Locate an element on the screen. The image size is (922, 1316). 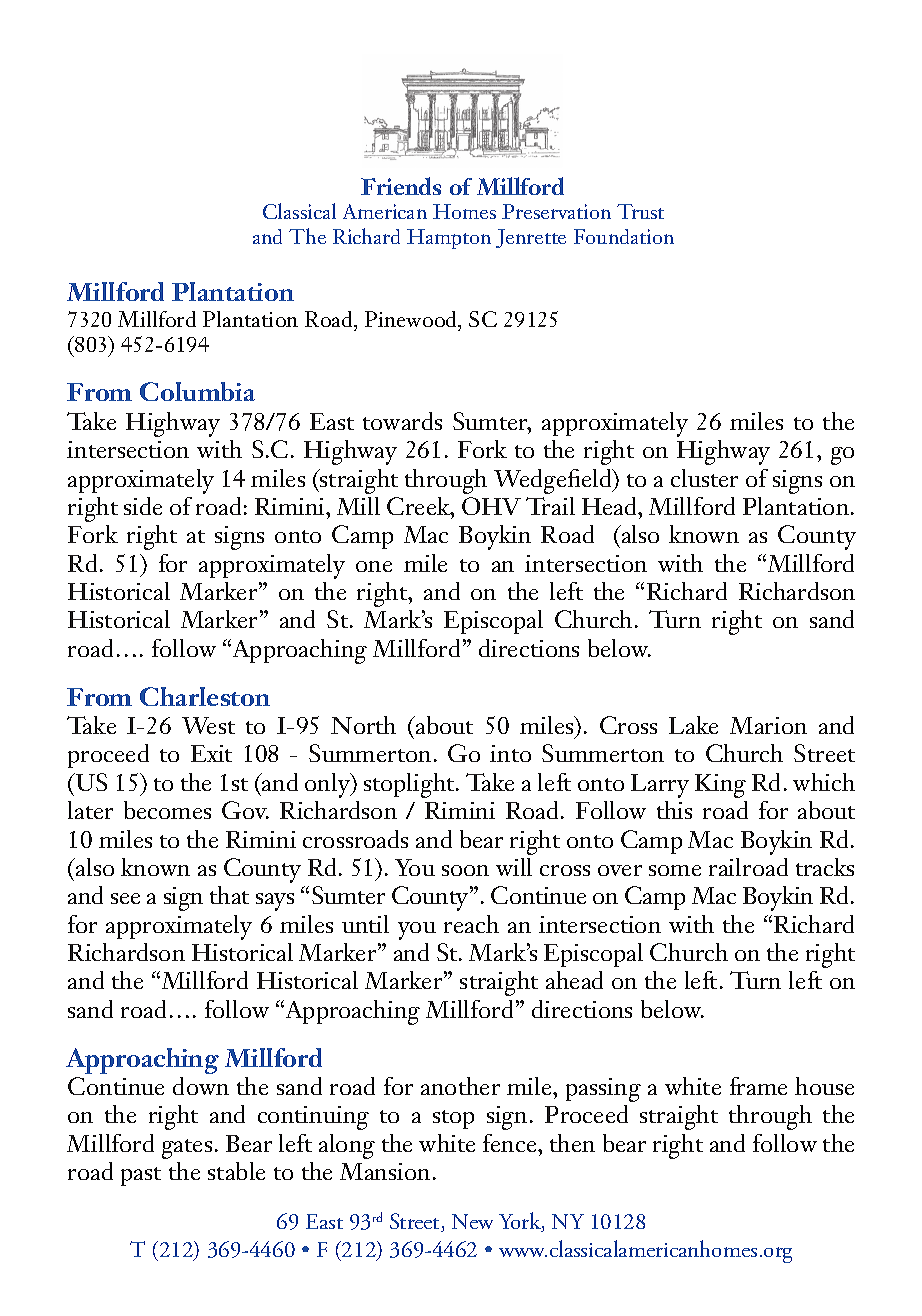
into is located at coordinates (510, 753).
